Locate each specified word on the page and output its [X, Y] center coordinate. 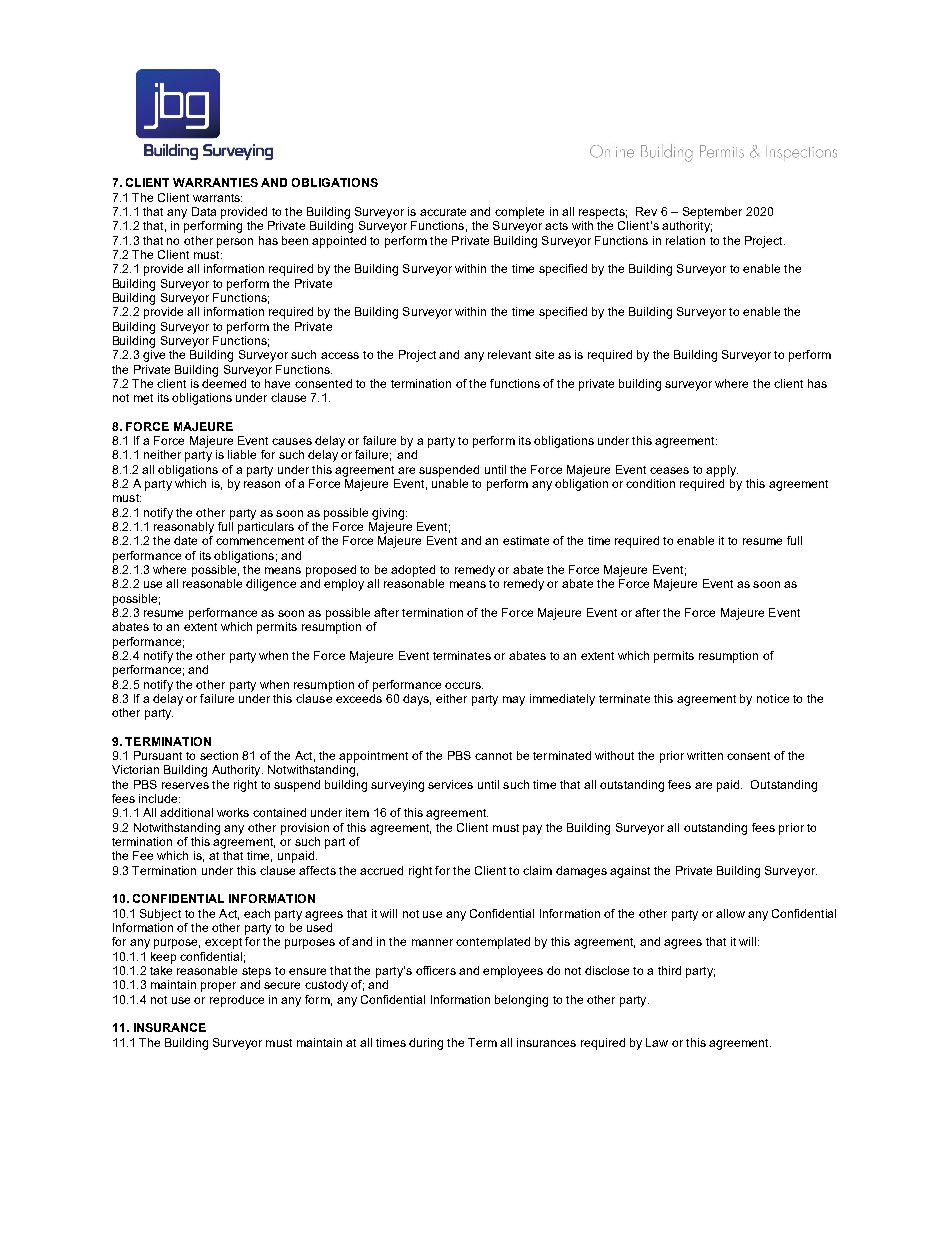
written [705, 755]
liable [242, 454]
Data [204, 211]
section [219, 755]
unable [450, 483]
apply [722, 471]
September [712, 213]
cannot [493, 756]
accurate [443, 212]
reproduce [237, 1001]
